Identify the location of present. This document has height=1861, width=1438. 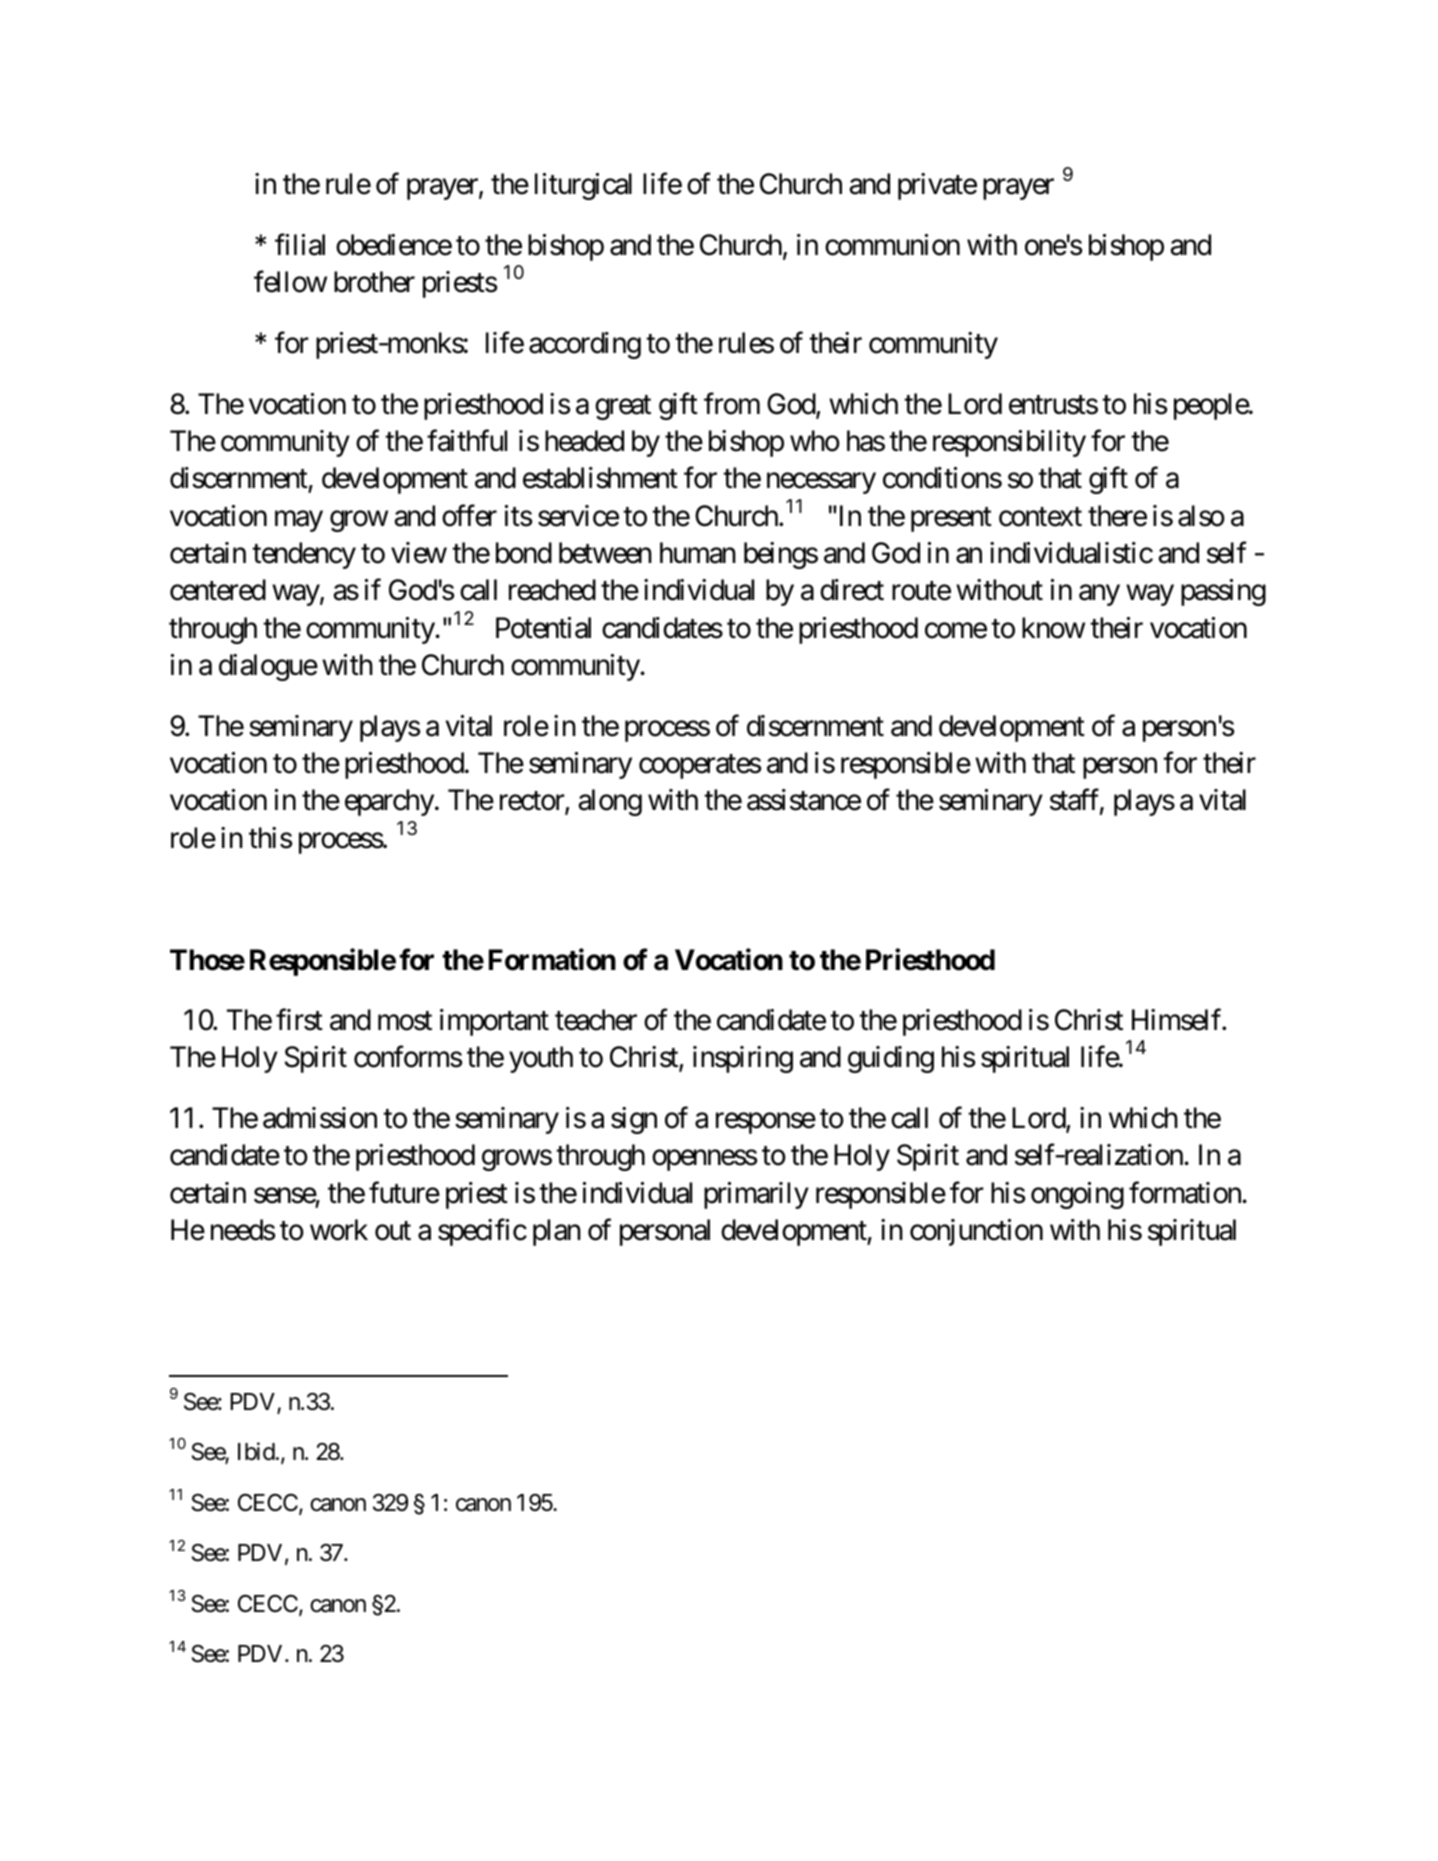
(951, 520).
